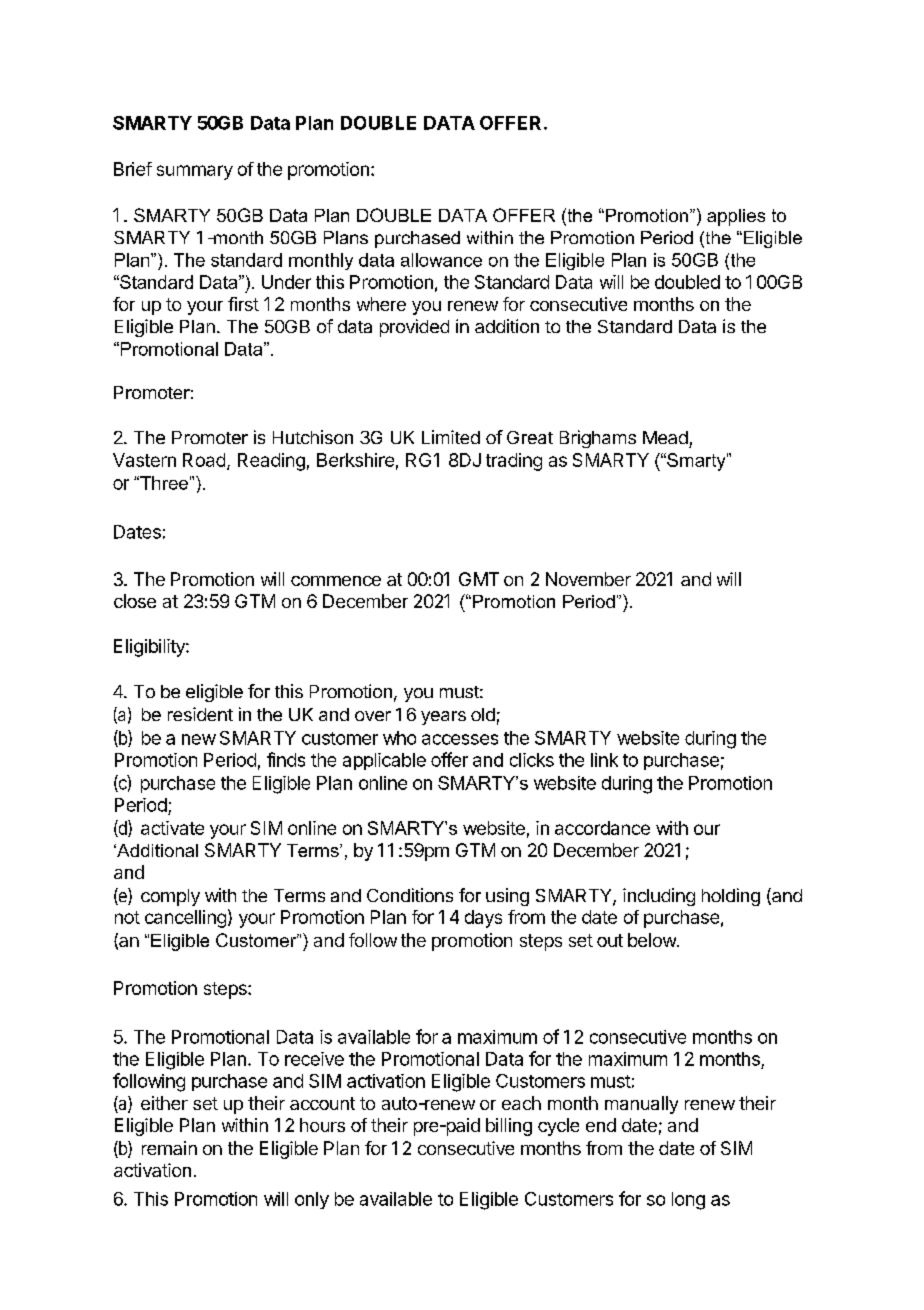 The width and height of the document is (924, 1310). What do you see at coordinates (195, 172) in the document?
I see `summary` at bounding box center [195, 172].
